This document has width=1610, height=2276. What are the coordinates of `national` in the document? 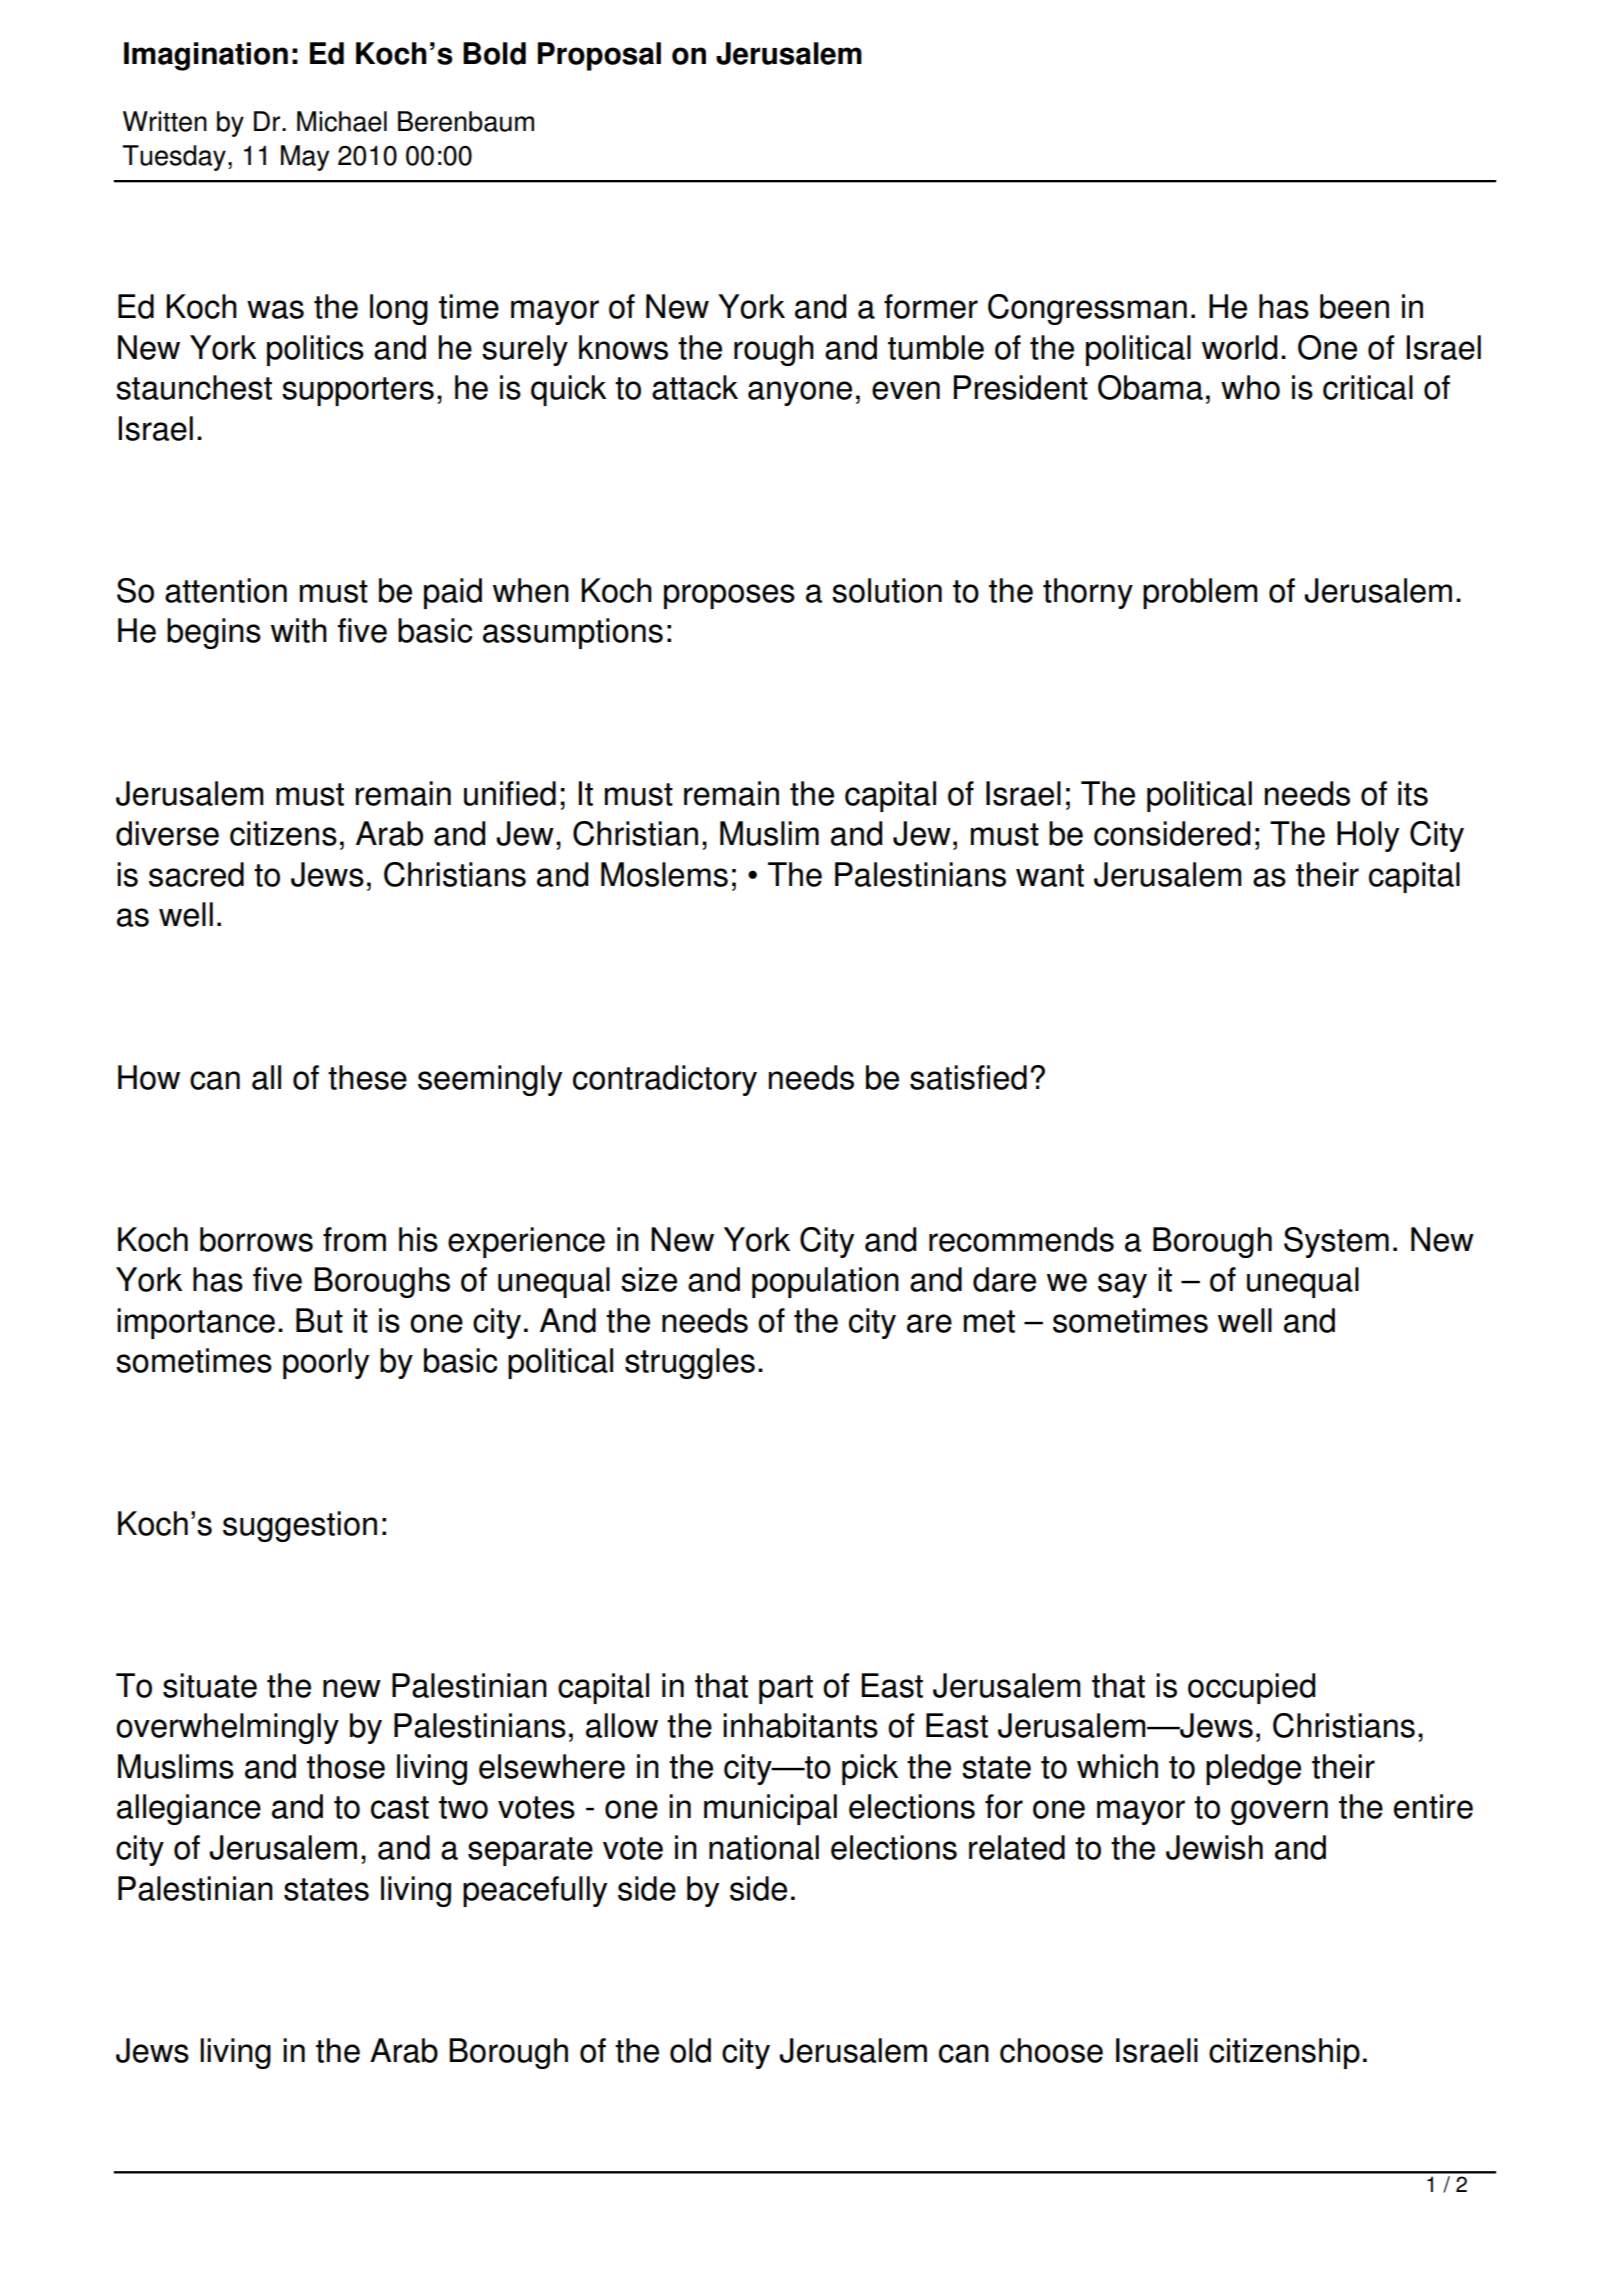 It's located at (764, 1847).
